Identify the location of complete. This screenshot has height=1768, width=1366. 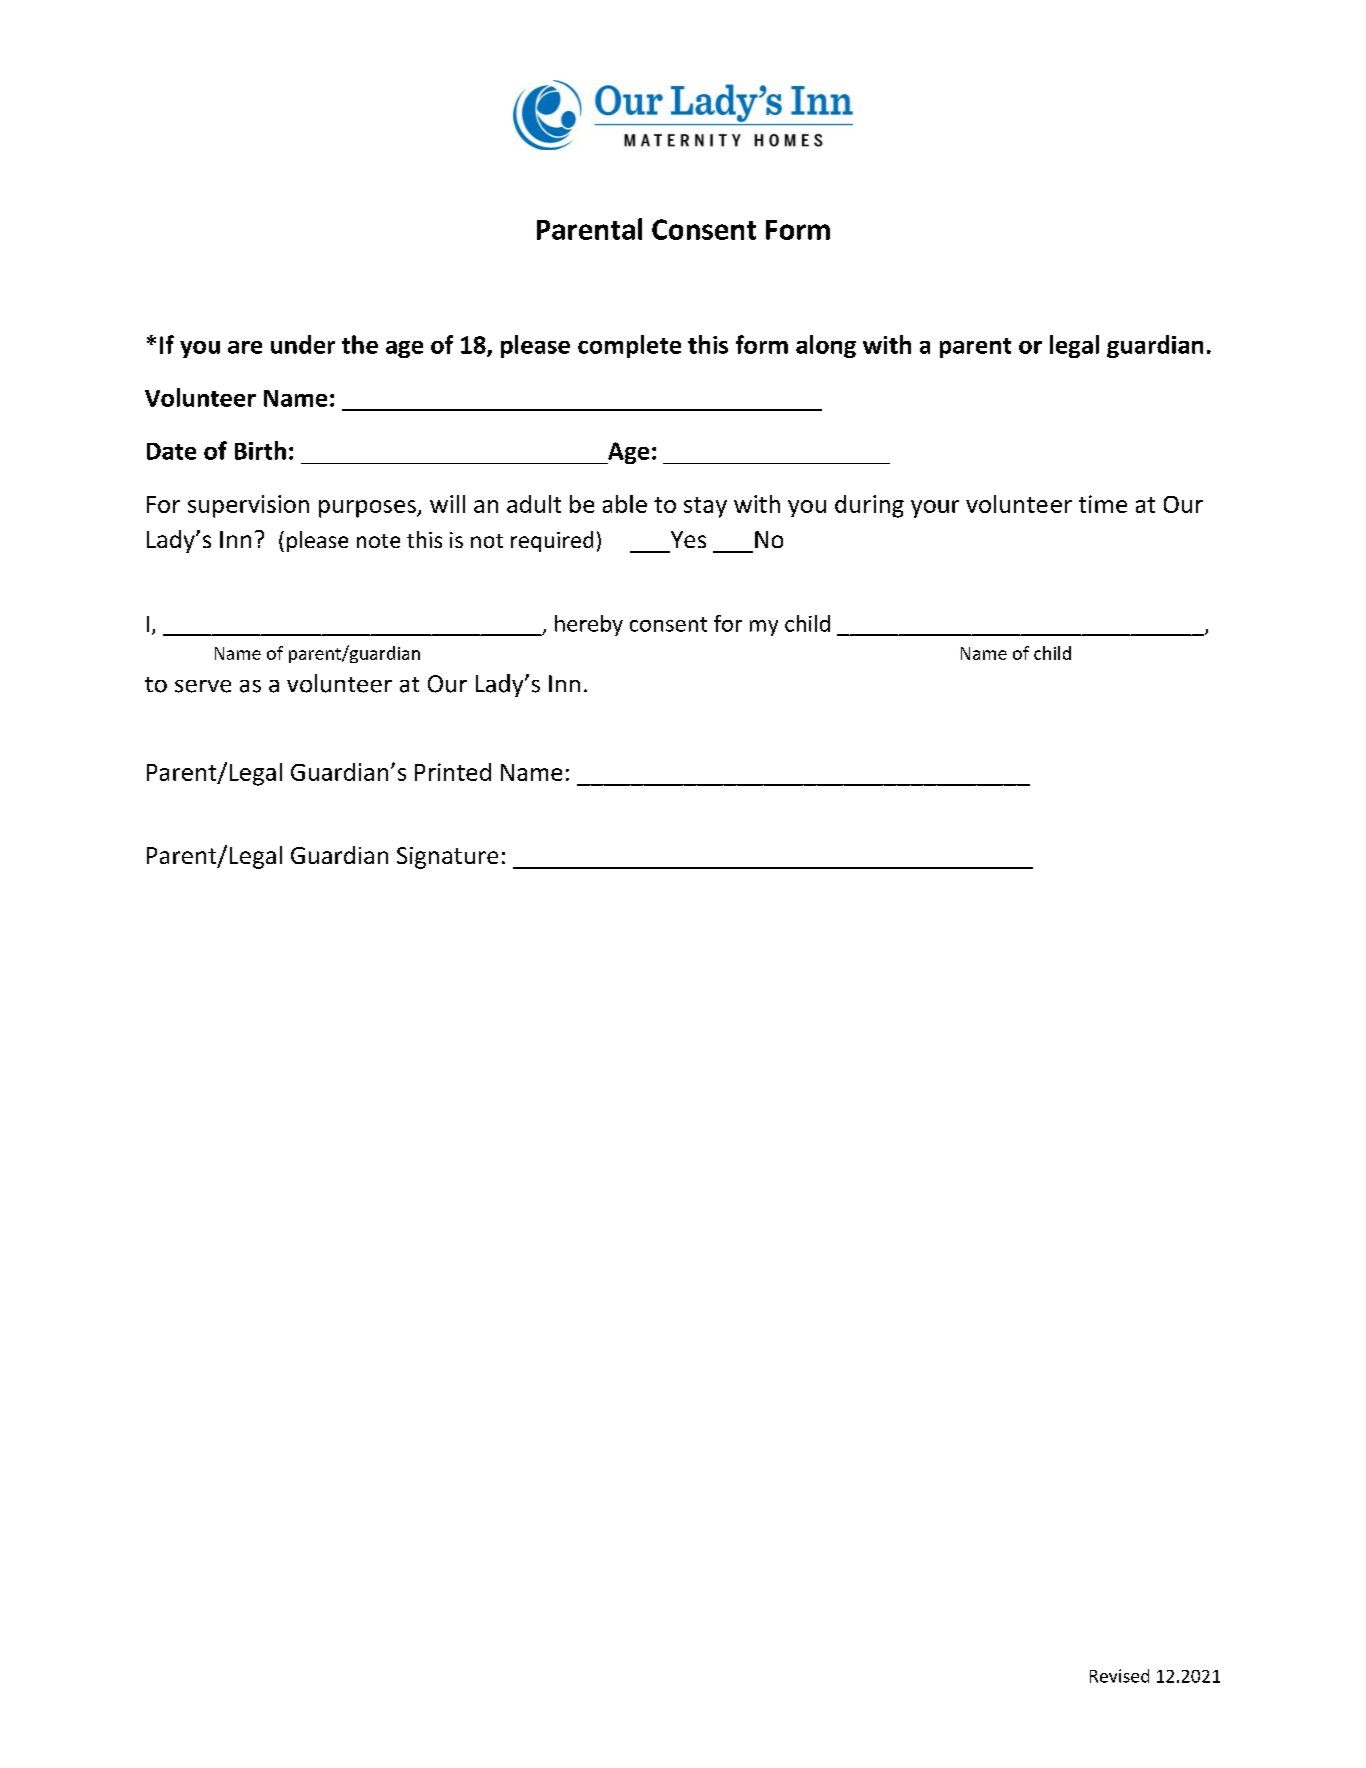
(629, 346).
